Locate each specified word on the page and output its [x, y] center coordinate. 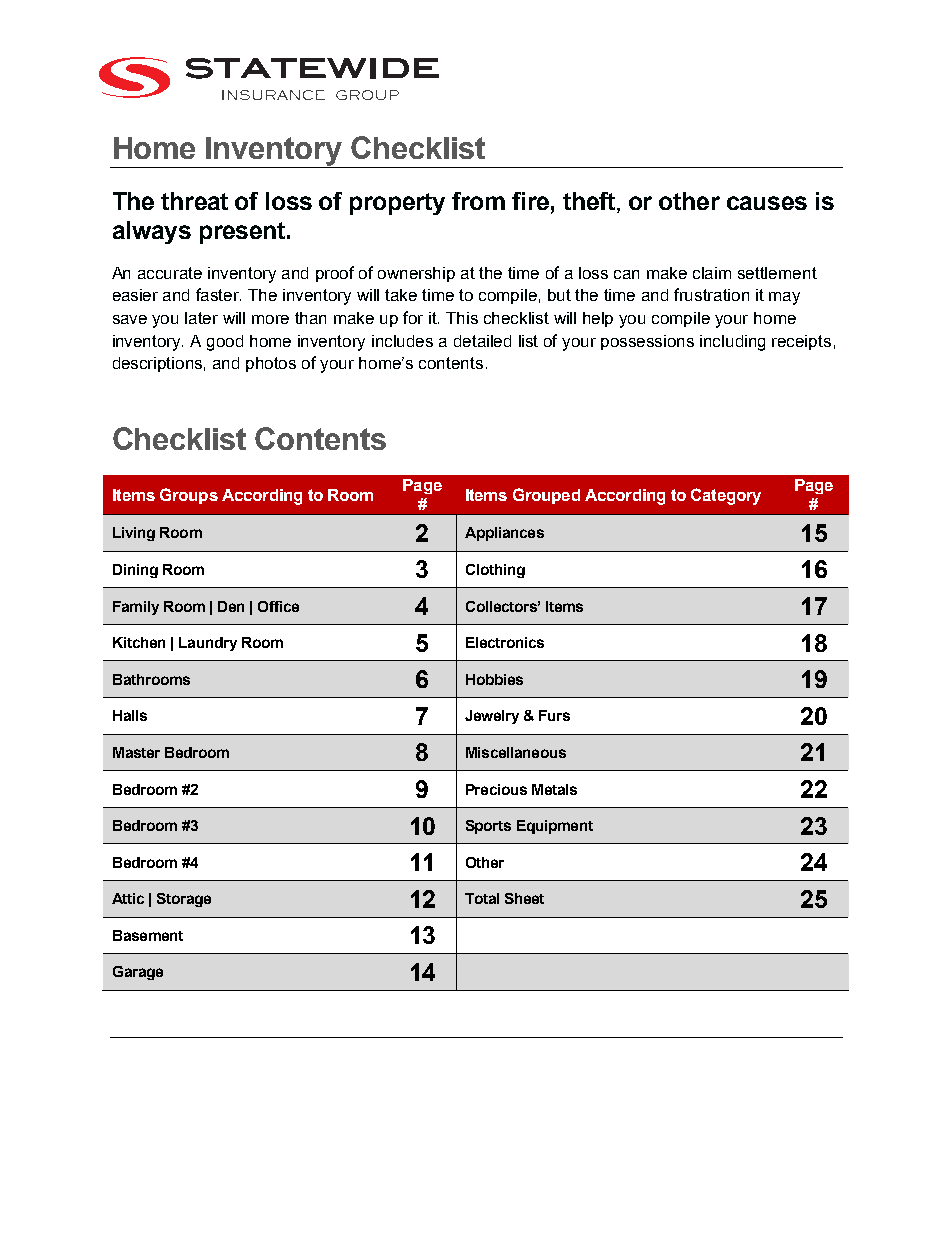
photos [271, 364]
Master [136, 752]
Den [231, 606]
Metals [554, 789]
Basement [148, 935]
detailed [482, 341]
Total [482, 898]
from [478, 201]
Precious [496, 789]
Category [726, 496]
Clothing [495, 571]
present [244, 233]
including [732, 343]
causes [767, 203]
